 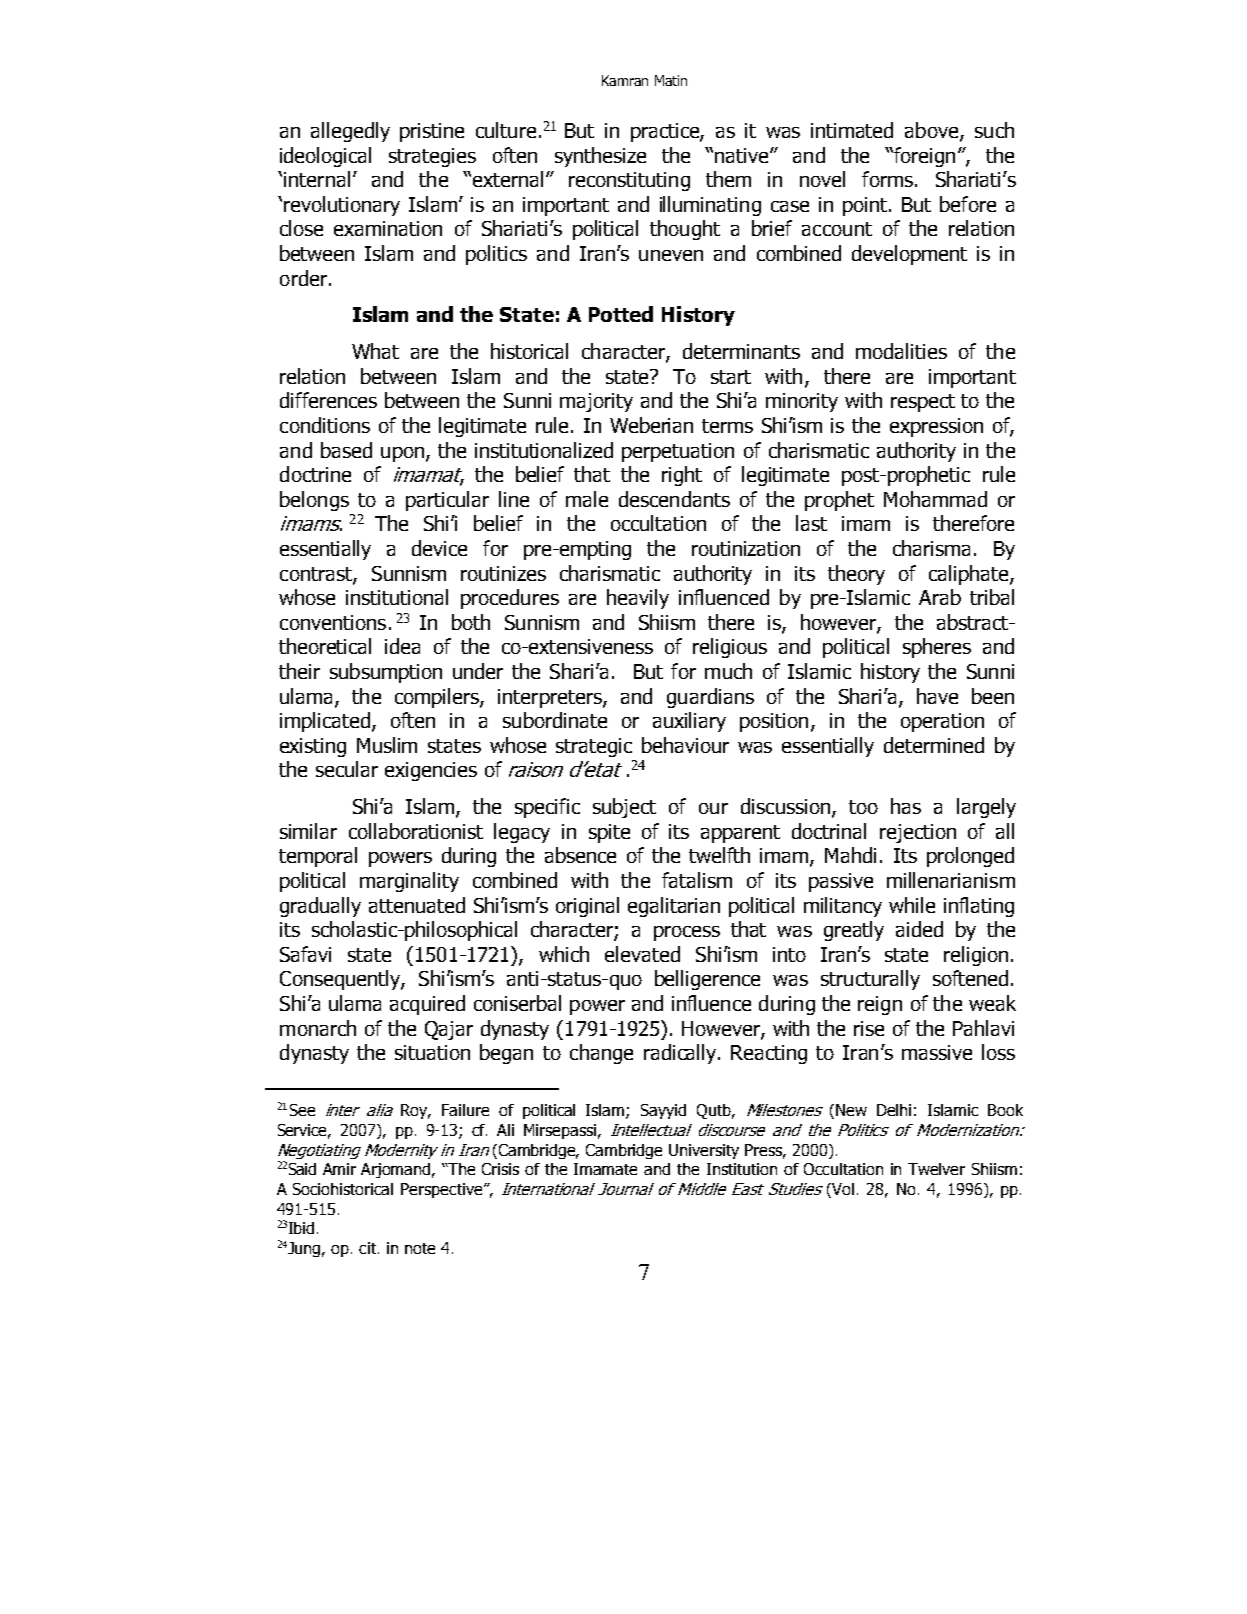 What do you see at coordinates (350, 132) in the screenshot?
I see `allegedly` at bounding box center [350, 132].
